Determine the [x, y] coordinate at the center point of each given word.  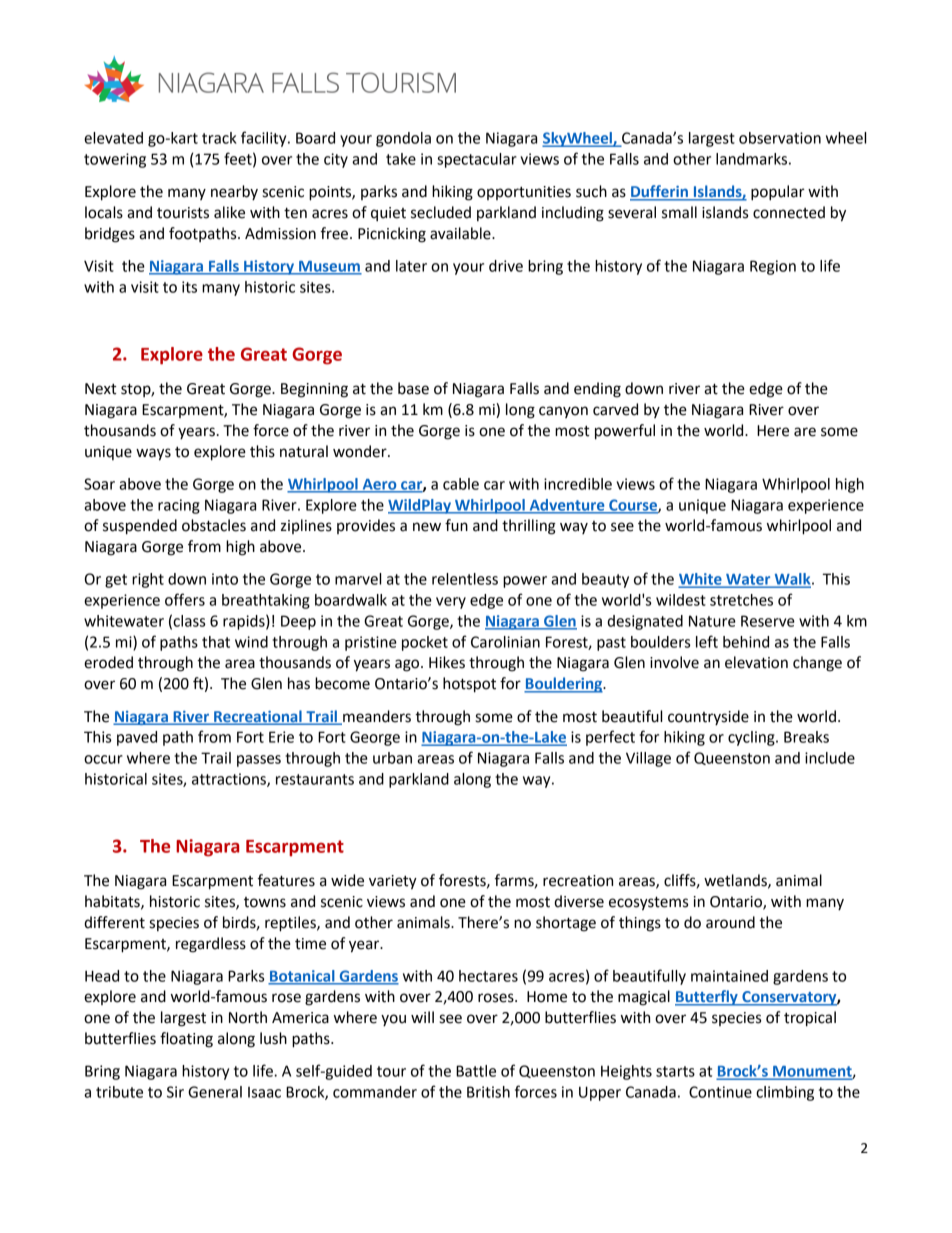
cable [461, 484]
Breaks [806, 737]
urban [392, 758]
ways [153, 454]
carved [615, 409]
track [219, 138]
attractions [230, 780]
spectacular [477, 160]
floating [186, 1040]
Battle [476, 1071]
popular [778, 193]
